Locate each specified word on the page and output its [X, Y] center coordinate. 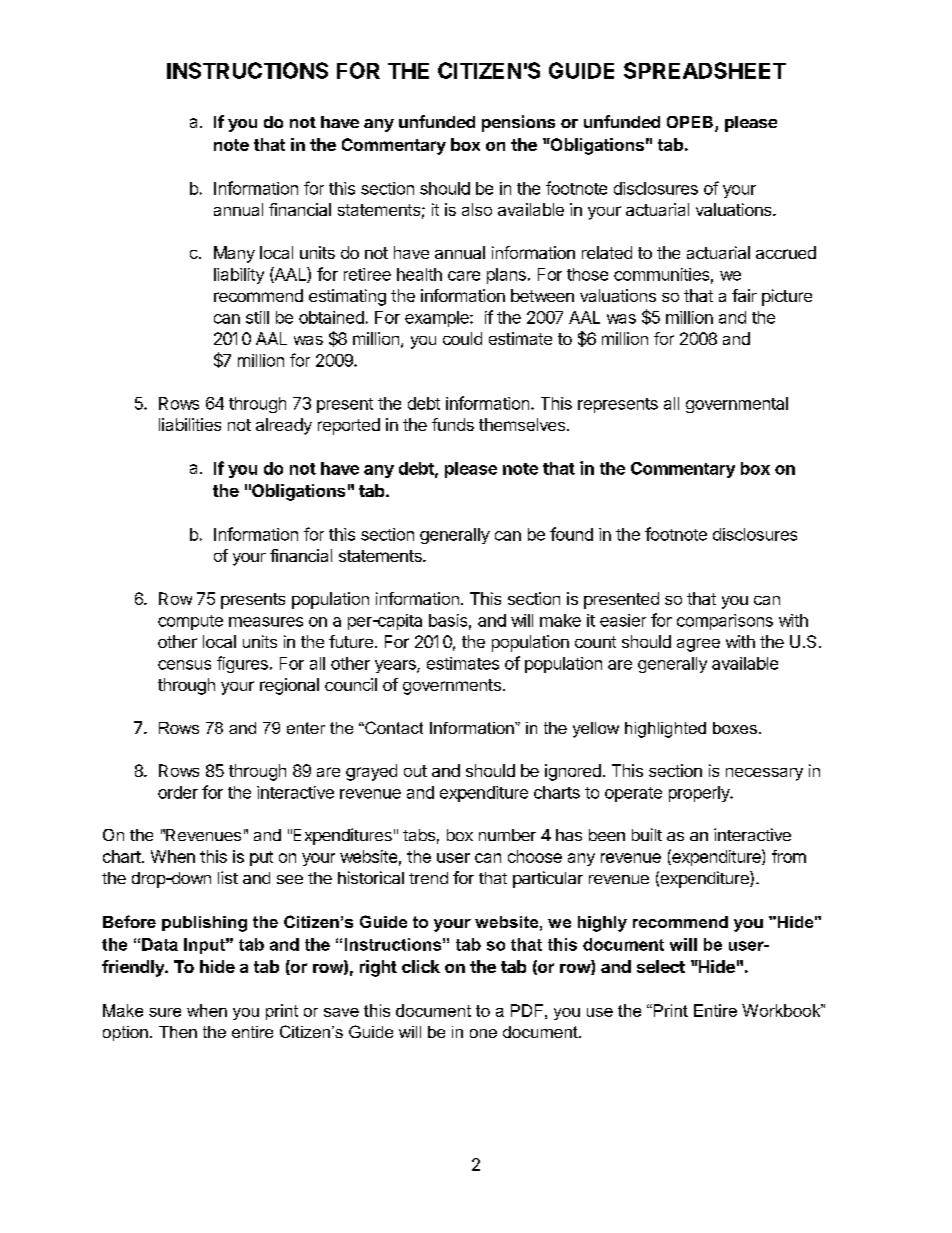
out [415, 771]
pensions [518, 123]
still [257, 317]
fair [744, 295]
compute [190, 622]
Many [234, 254]
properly [700, 794]
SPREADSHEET [705, 70]
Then [178, 1032]
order [178, 792]
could [462, 338]
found [571, 534]
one [483, 1033]
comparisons [725, 622]
